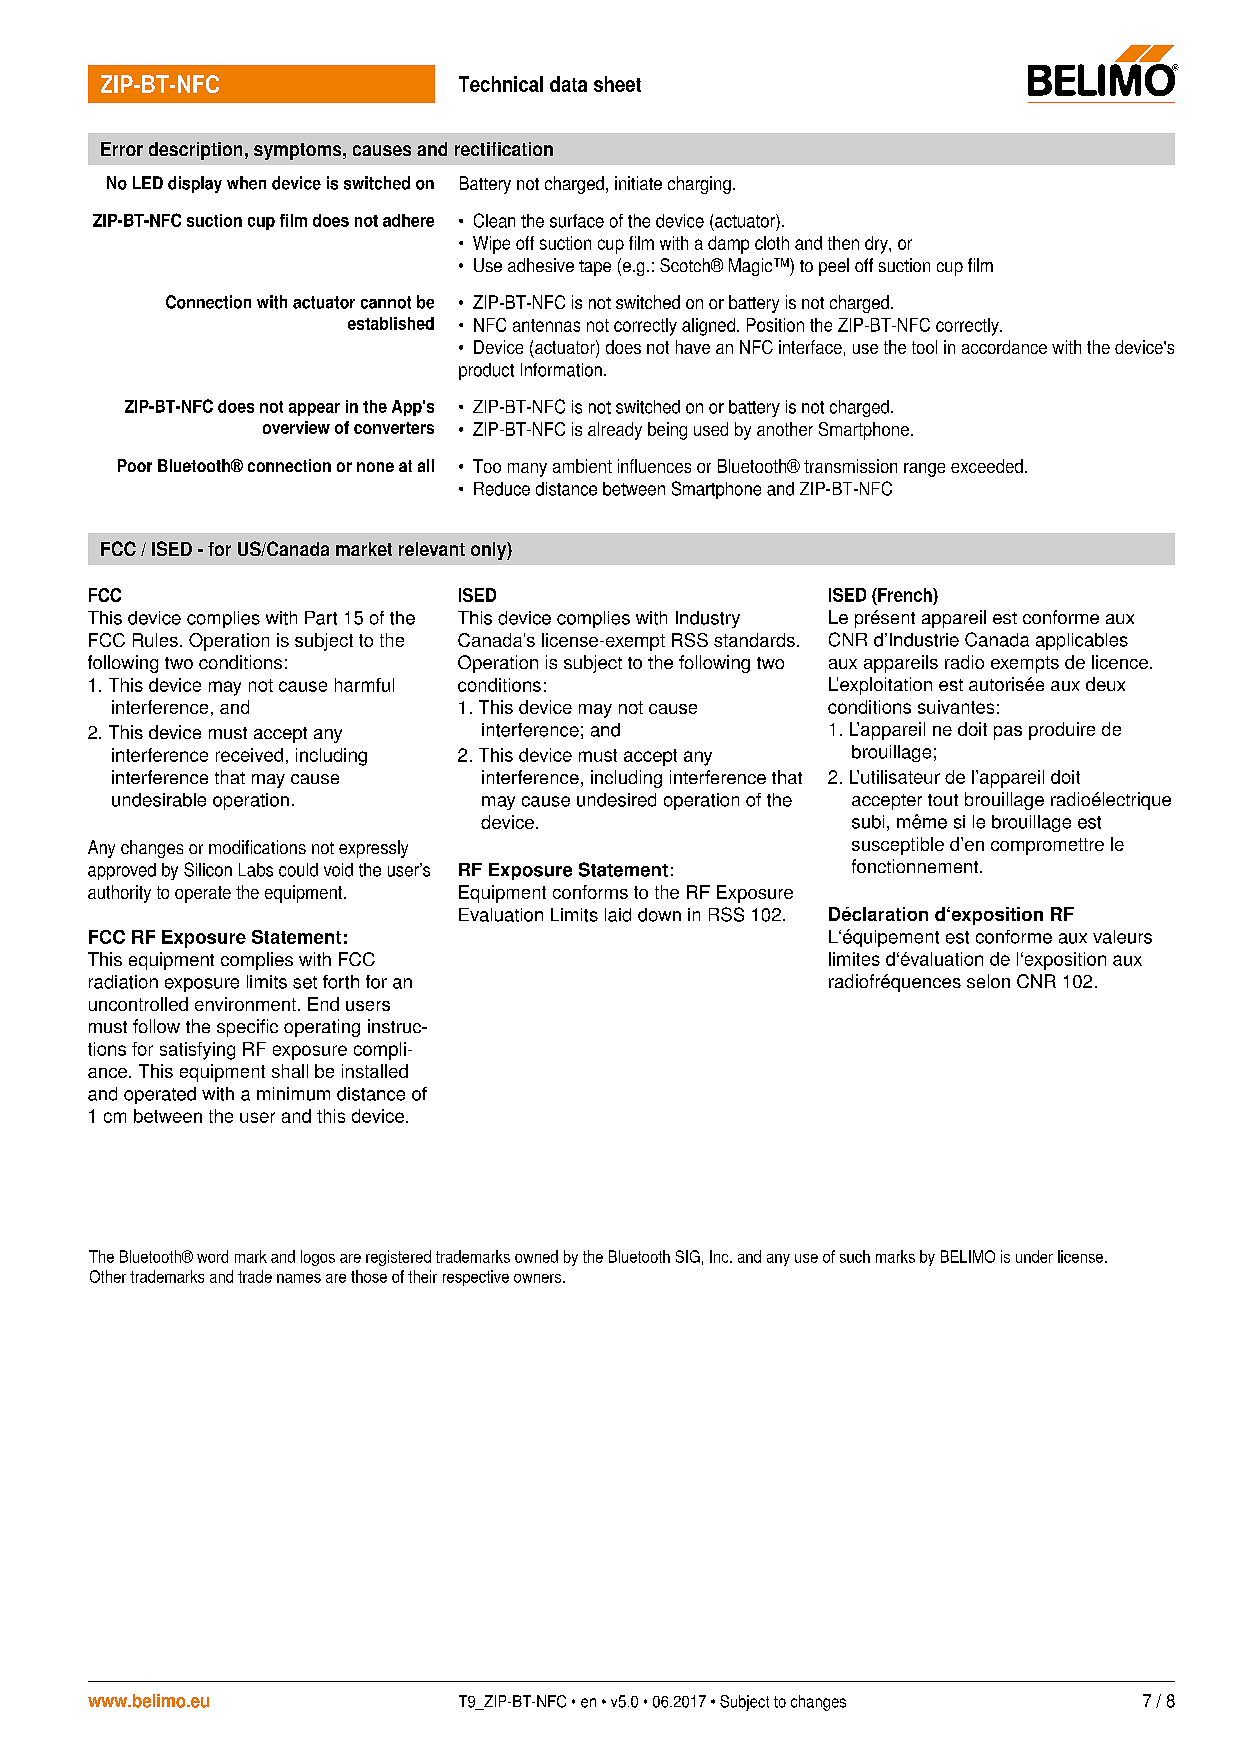 The height and width of the image is (1745, 1234). What do you see at coordinates (943, 800) in the image?
I see `tout` at bounding box center [943, 800].
